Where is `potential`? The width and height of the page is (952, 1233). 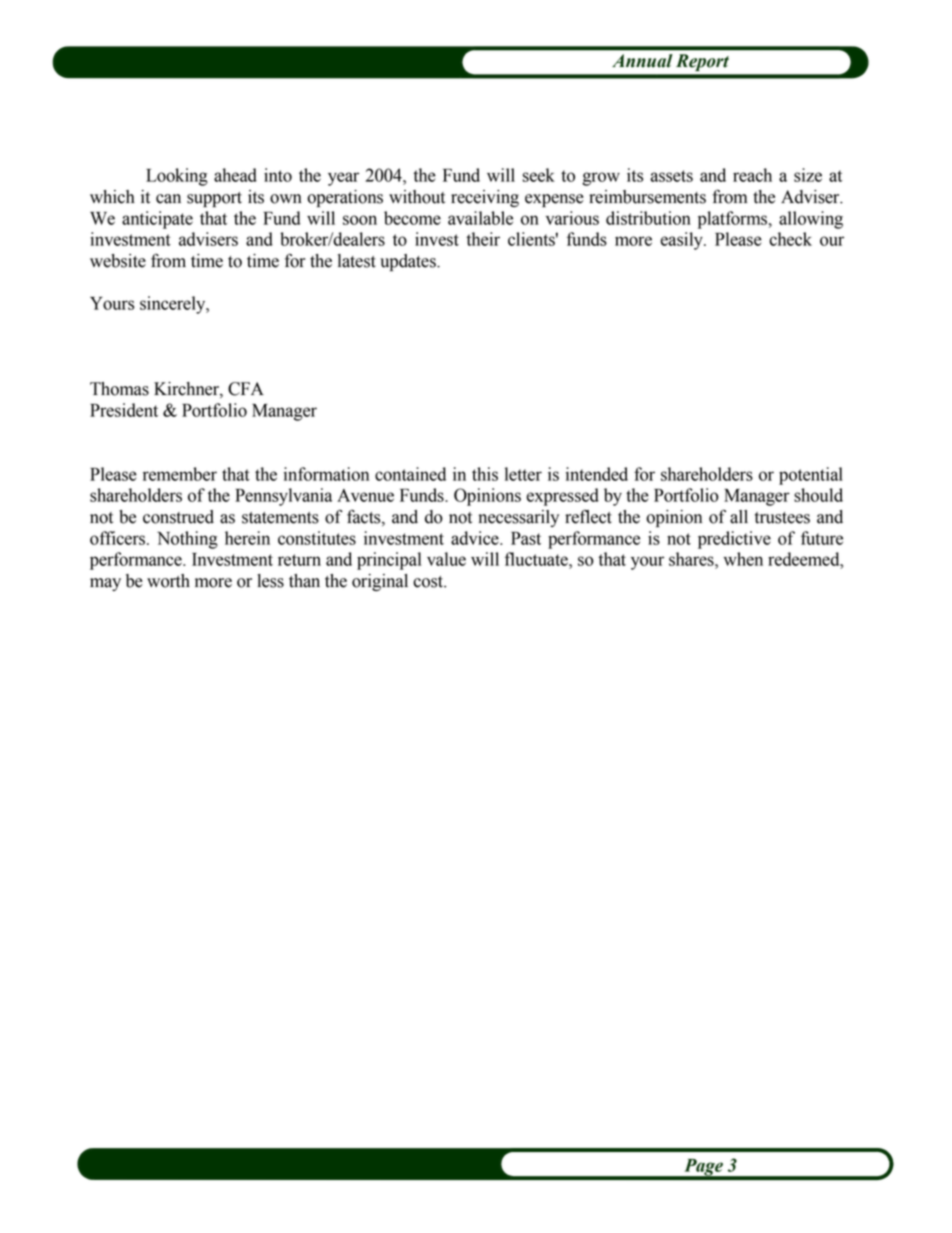 potential is located at coordinates (811, 476).
